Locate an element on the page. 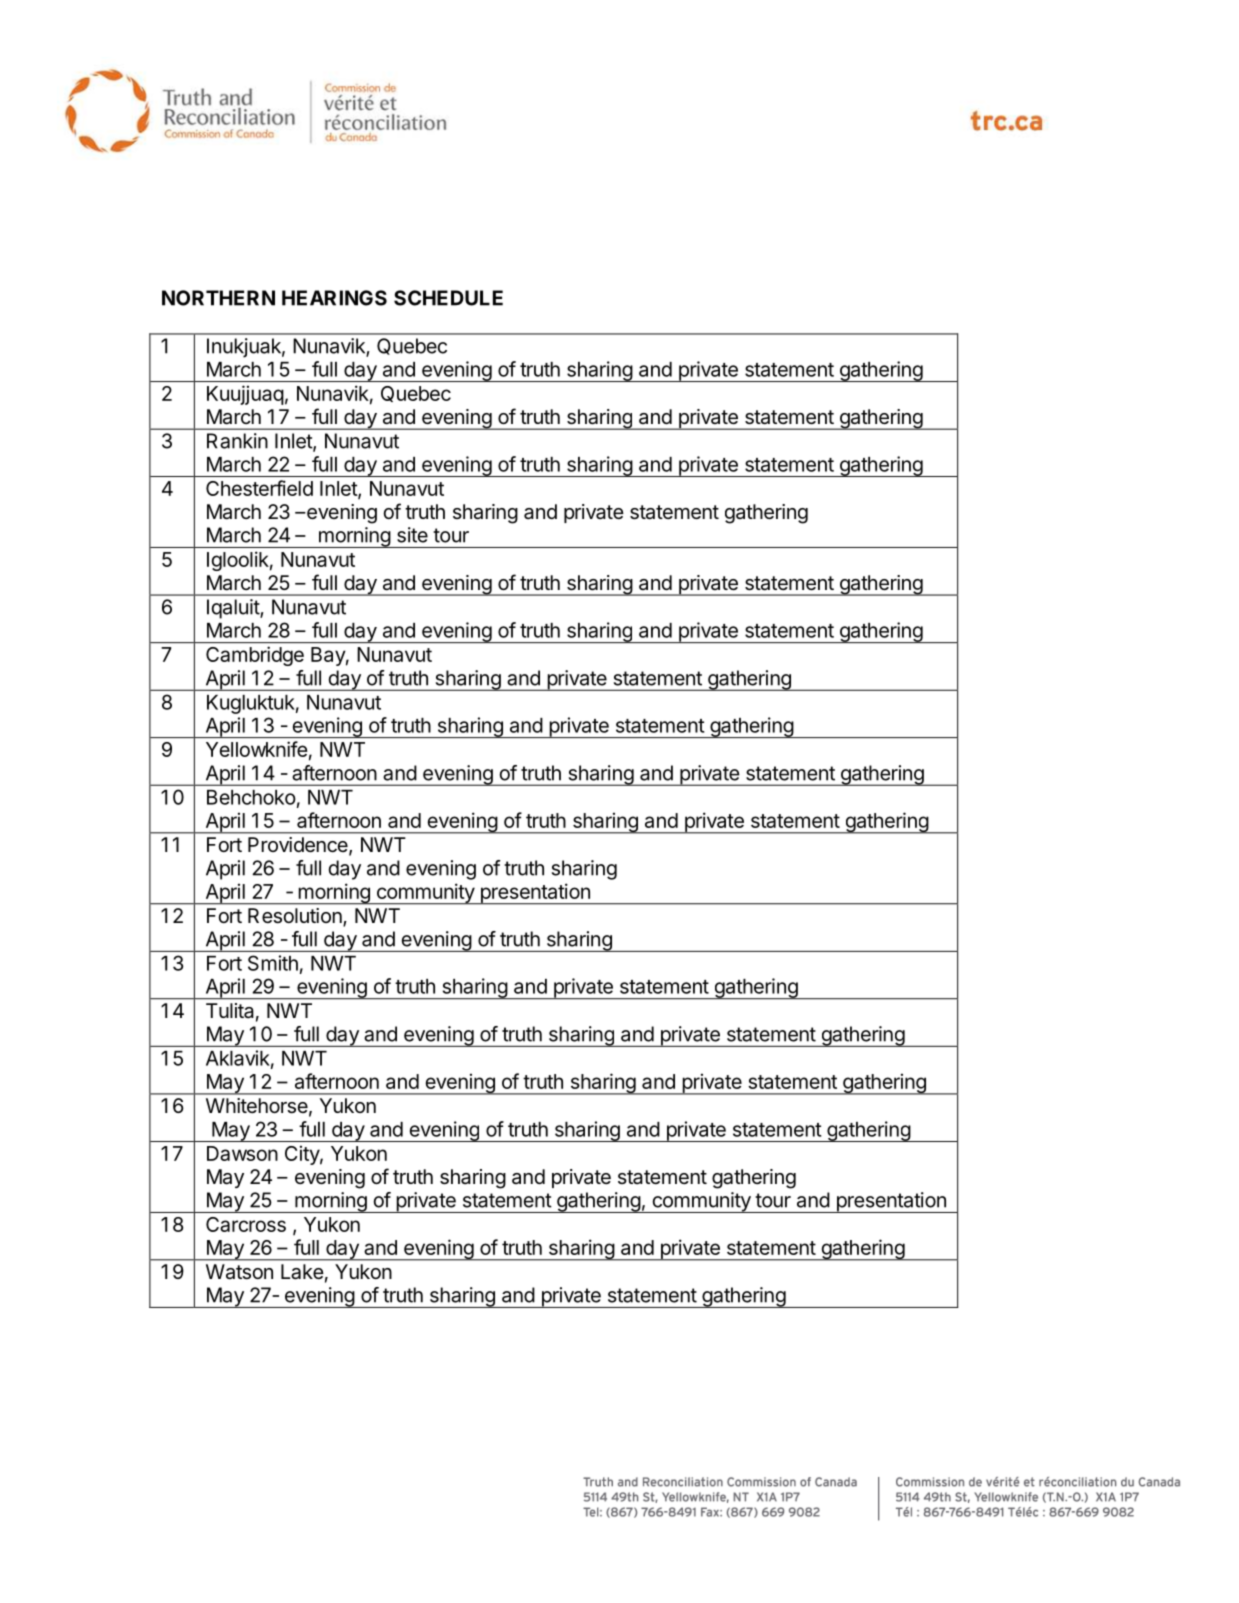 This page has width=1239, height=1603. Watson is located at coordinates (239, 1272).
